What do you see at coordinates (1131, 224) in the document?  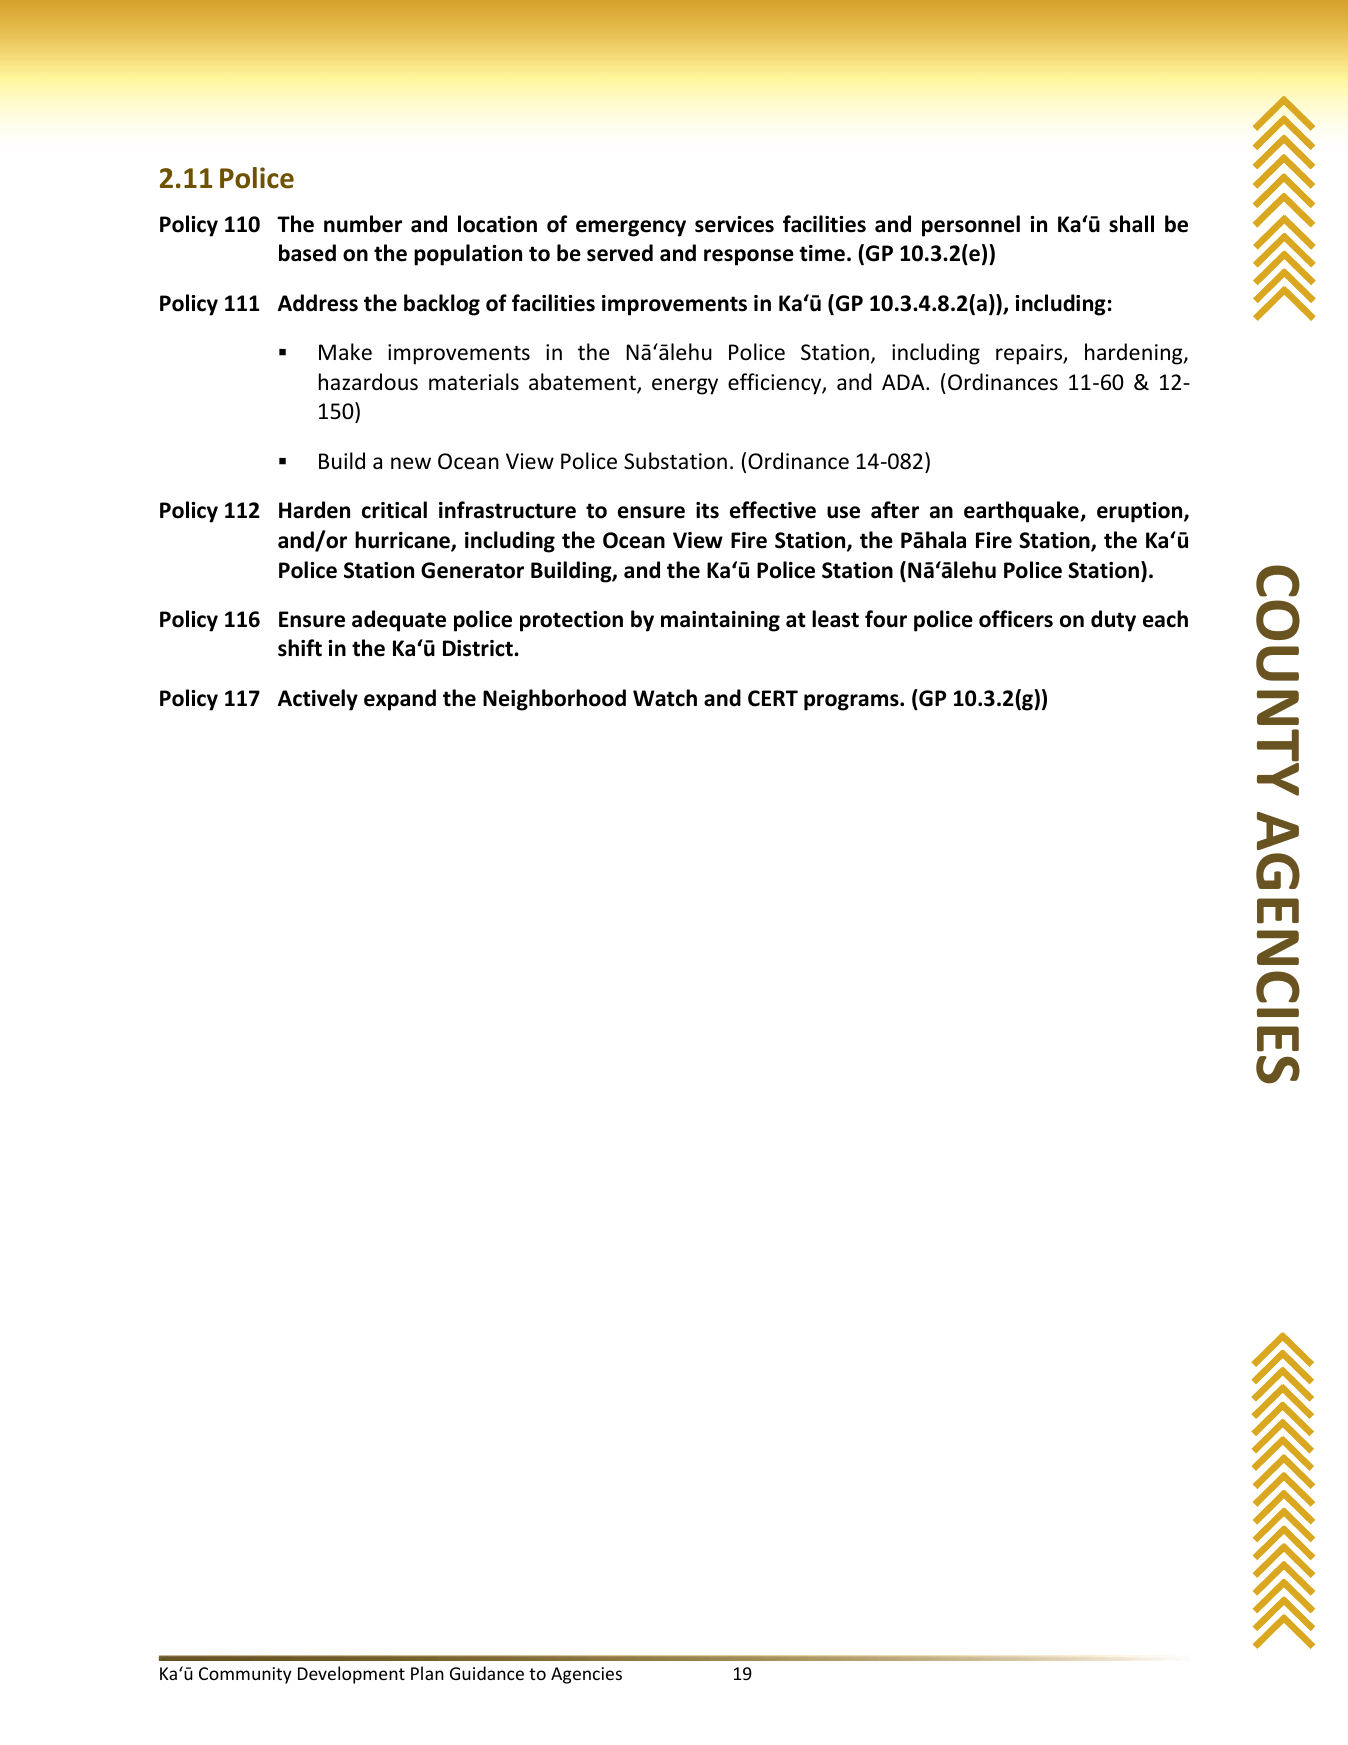 I see `shall` at bounding box center [1131, 224].
